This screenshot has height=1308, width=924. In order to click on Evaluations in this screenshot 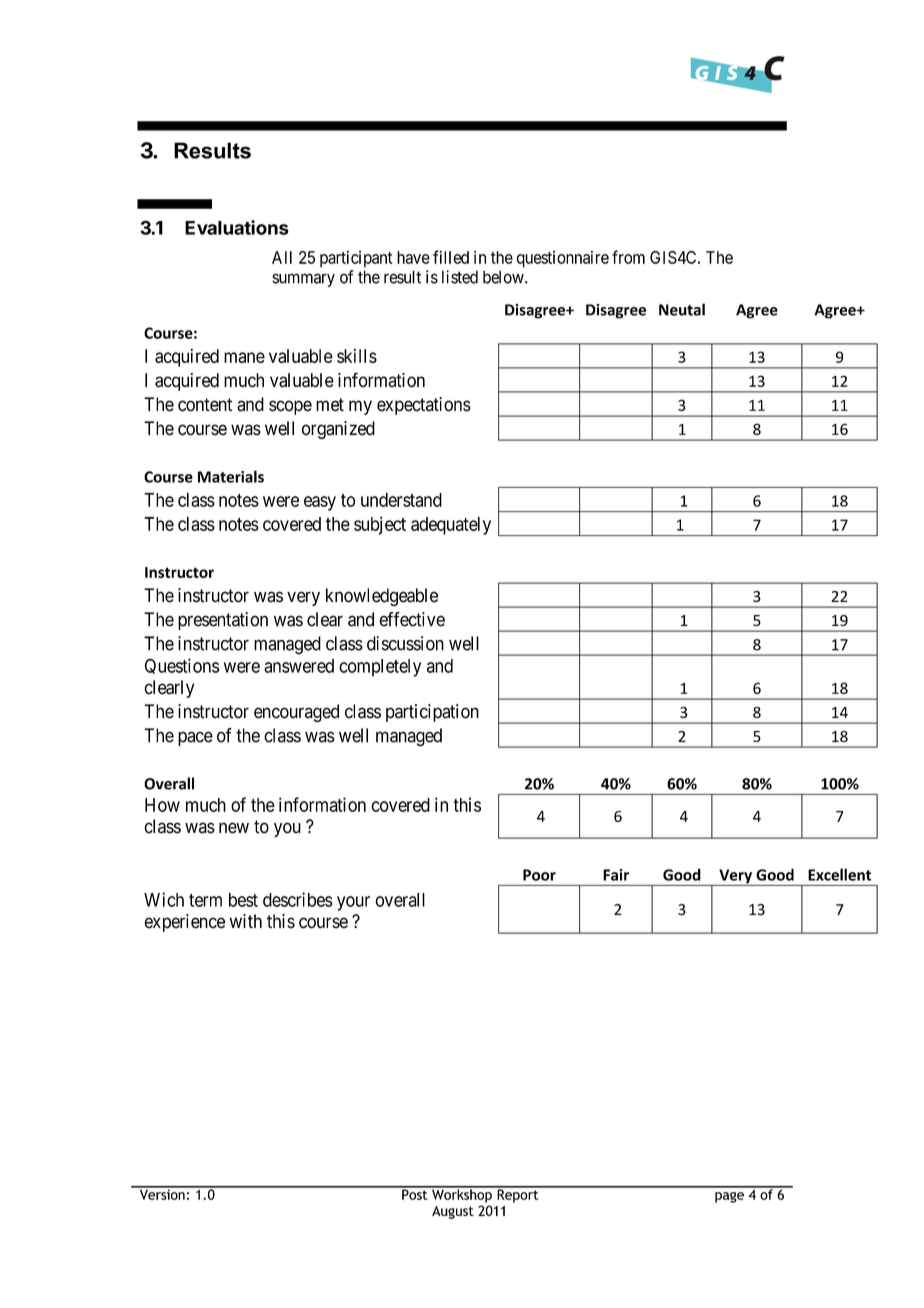, I will do `click(237, 227)`.
